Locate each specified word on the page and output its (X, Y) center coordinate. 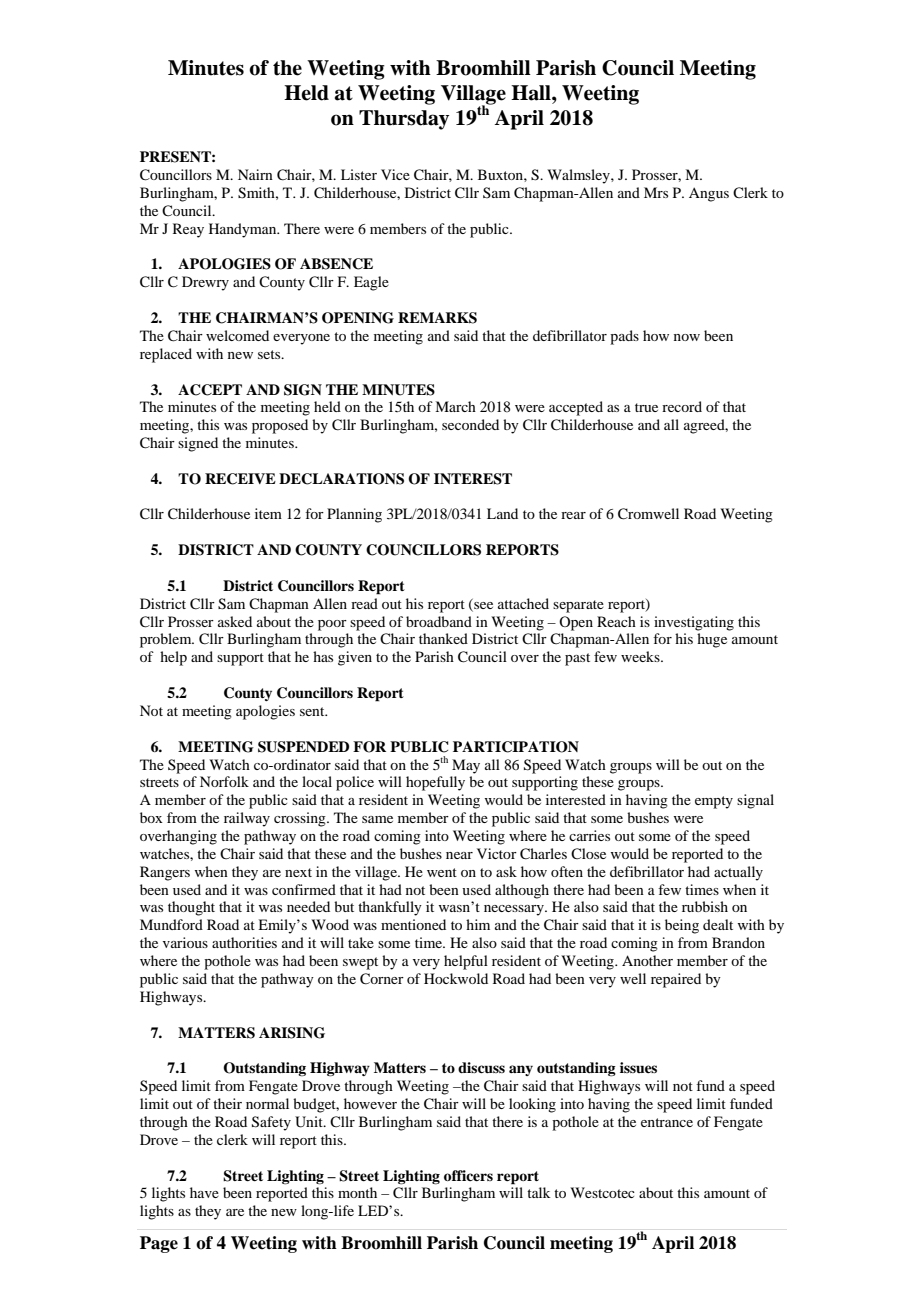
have (204, 1192)
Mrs (656, 192)
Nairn (255, 174)
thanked (443, 638)
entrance (667, 1122)
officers (468, 1175)
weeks (641, 656)
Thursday (404, 120)
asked (235, 621)
